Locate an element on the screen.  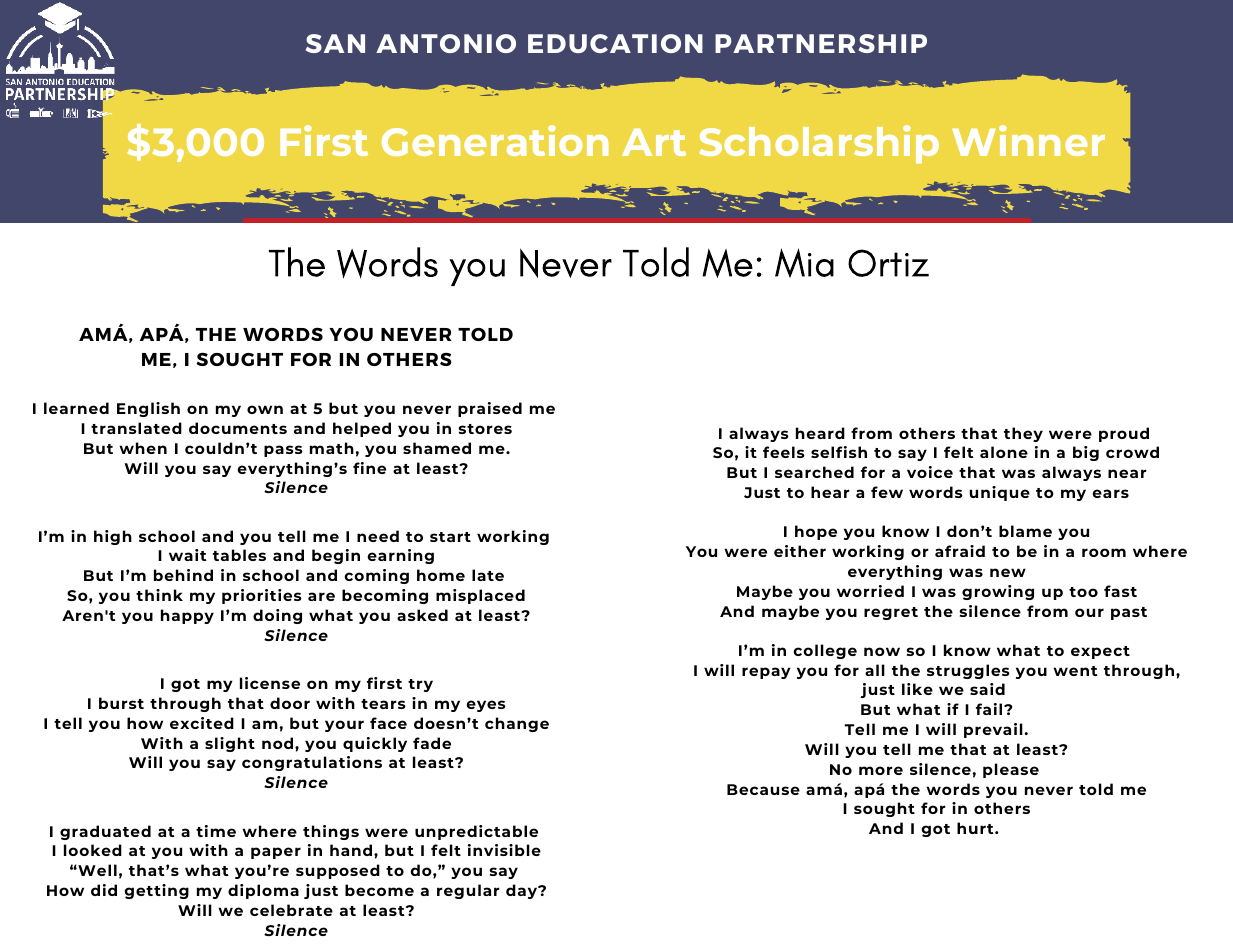
excited is located at coordinates (202, 723).
